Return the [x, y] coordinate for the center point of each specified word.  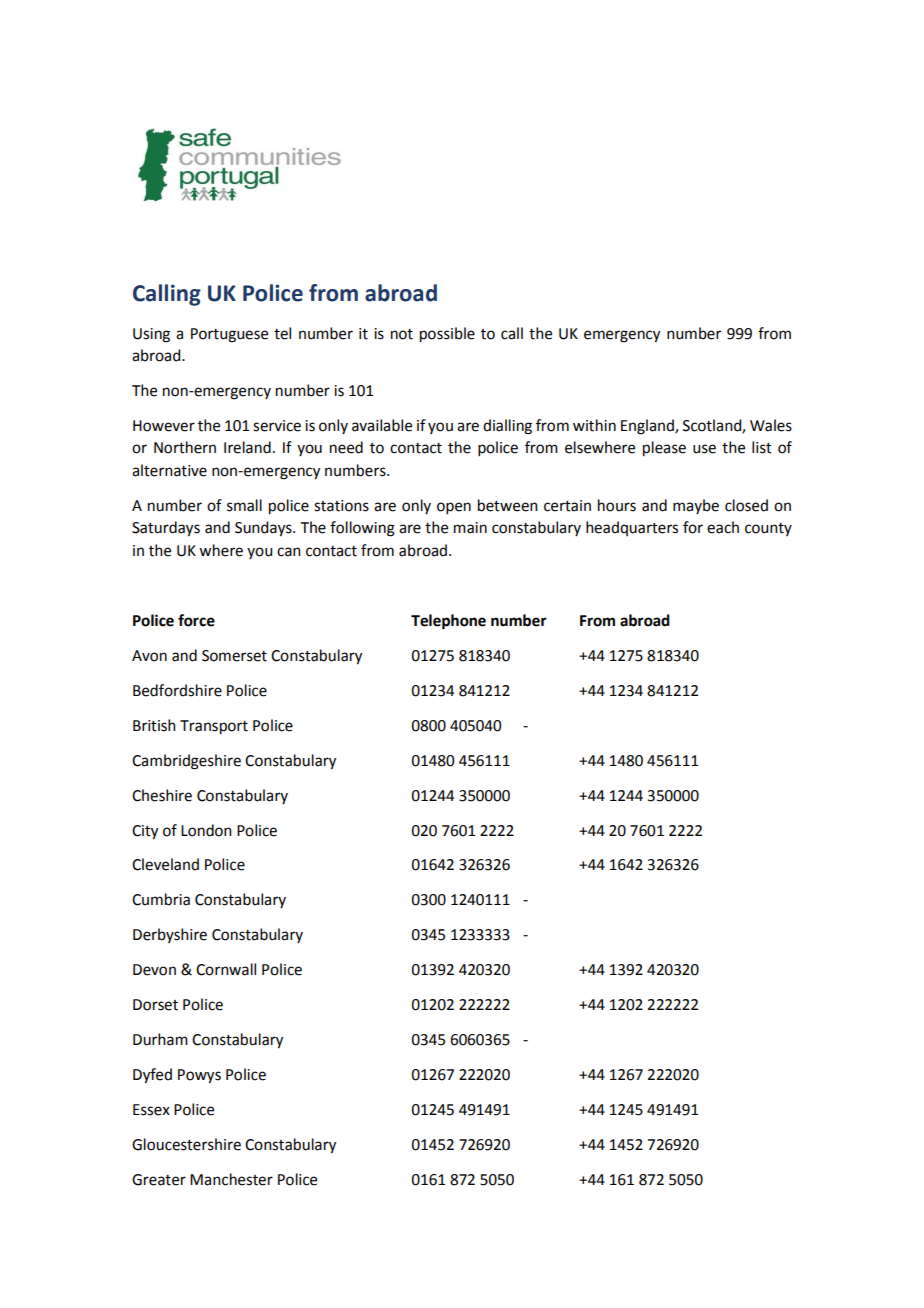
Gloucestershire [186, 1144]
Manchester [231, 1179]
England [648, 427]
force [196, 620]
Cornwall [226, 969]
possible [447, 335]
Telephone [448, 622]
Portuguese [229, 335]
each [723, 527]
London [206, 830]
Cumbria [161, 899]
